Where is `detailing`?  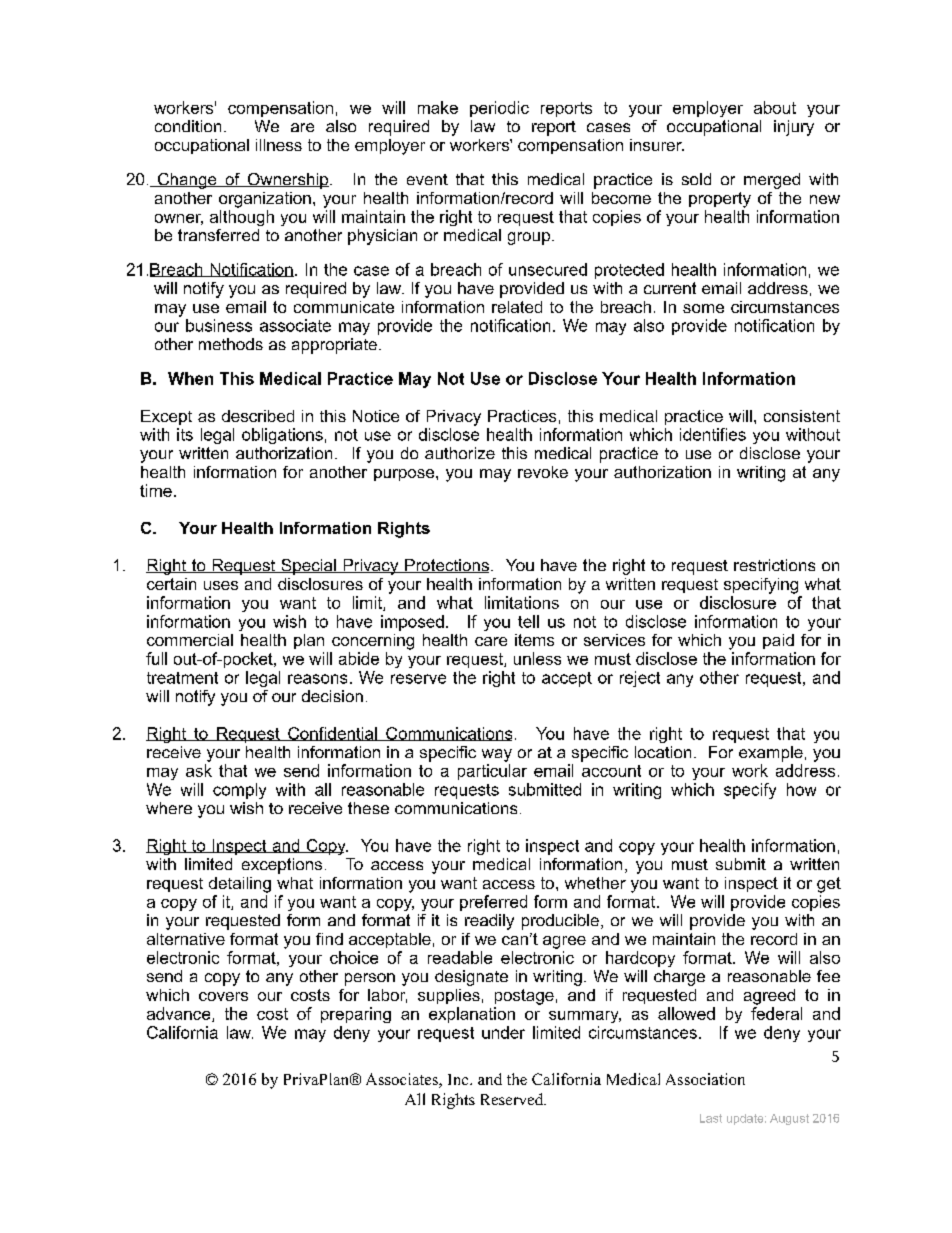
detailing is located at coordinates (240, 885).
